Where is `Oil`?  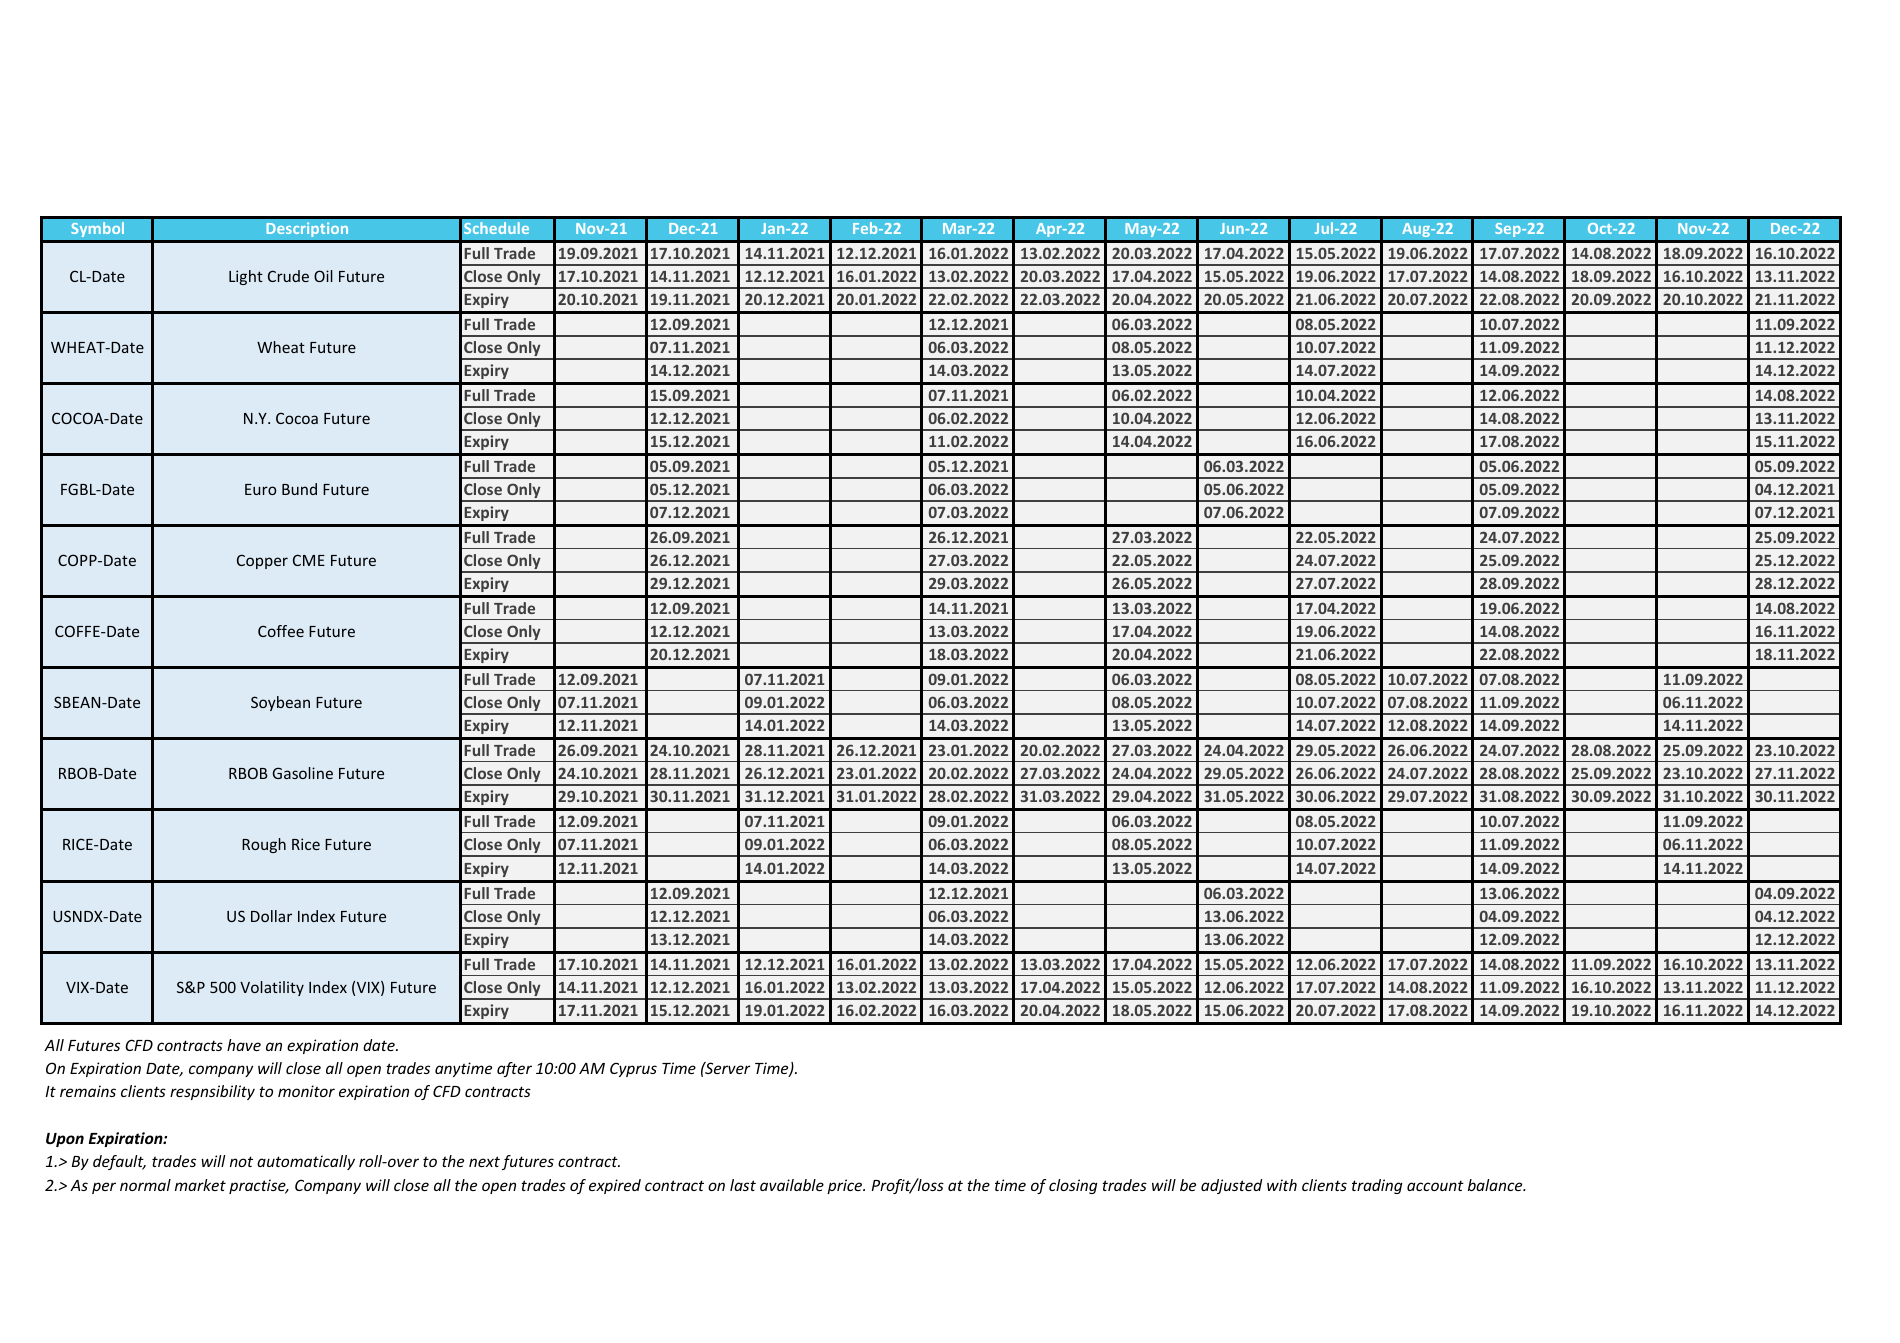 Oil is located at coordinates (323, 276).
